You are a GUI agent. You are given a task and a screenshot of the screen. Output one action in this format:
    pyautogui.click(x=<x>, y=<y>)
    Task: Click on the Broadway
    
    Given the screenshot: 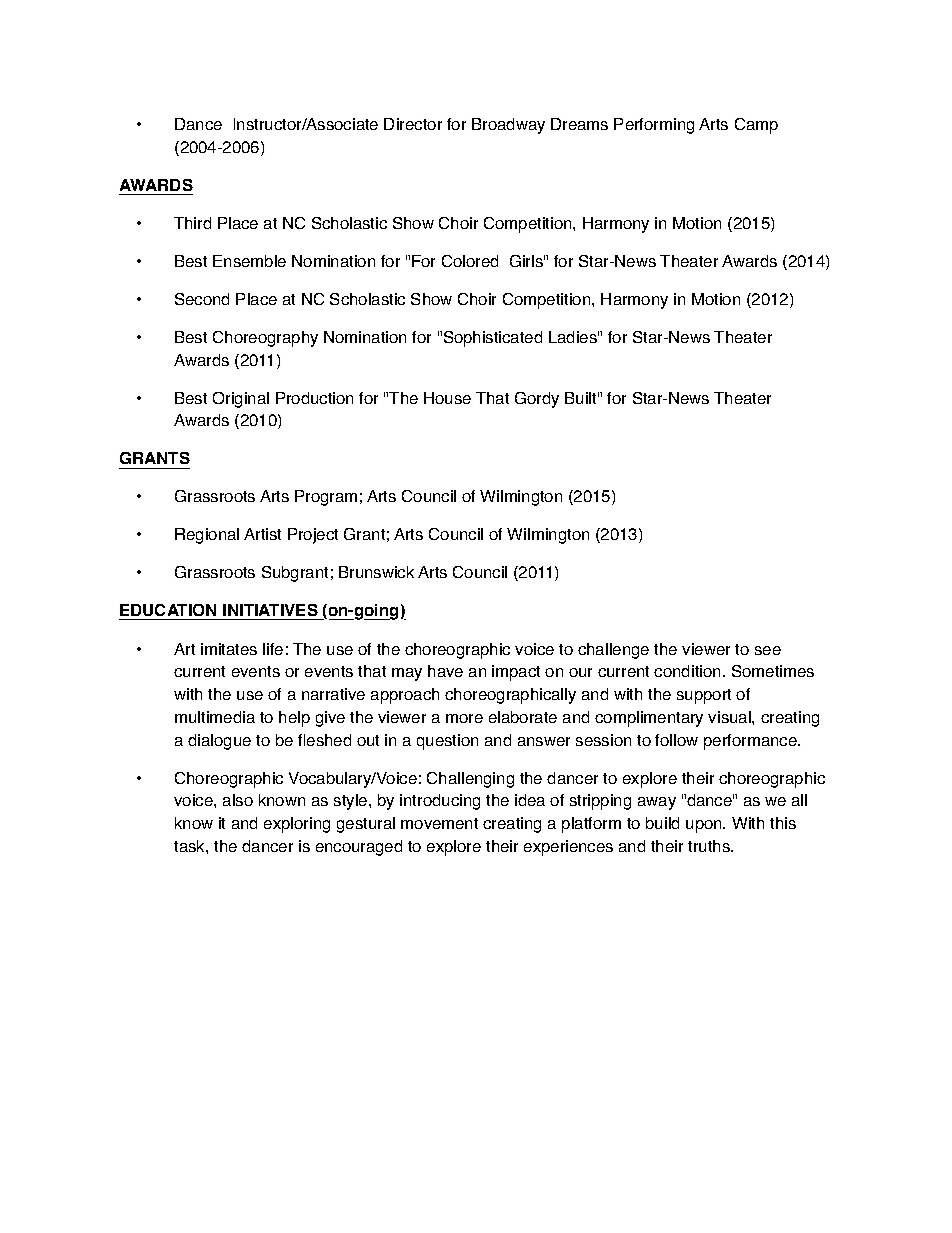 What is the action you would take?
    pyautogui.click(x=508, y=126)
